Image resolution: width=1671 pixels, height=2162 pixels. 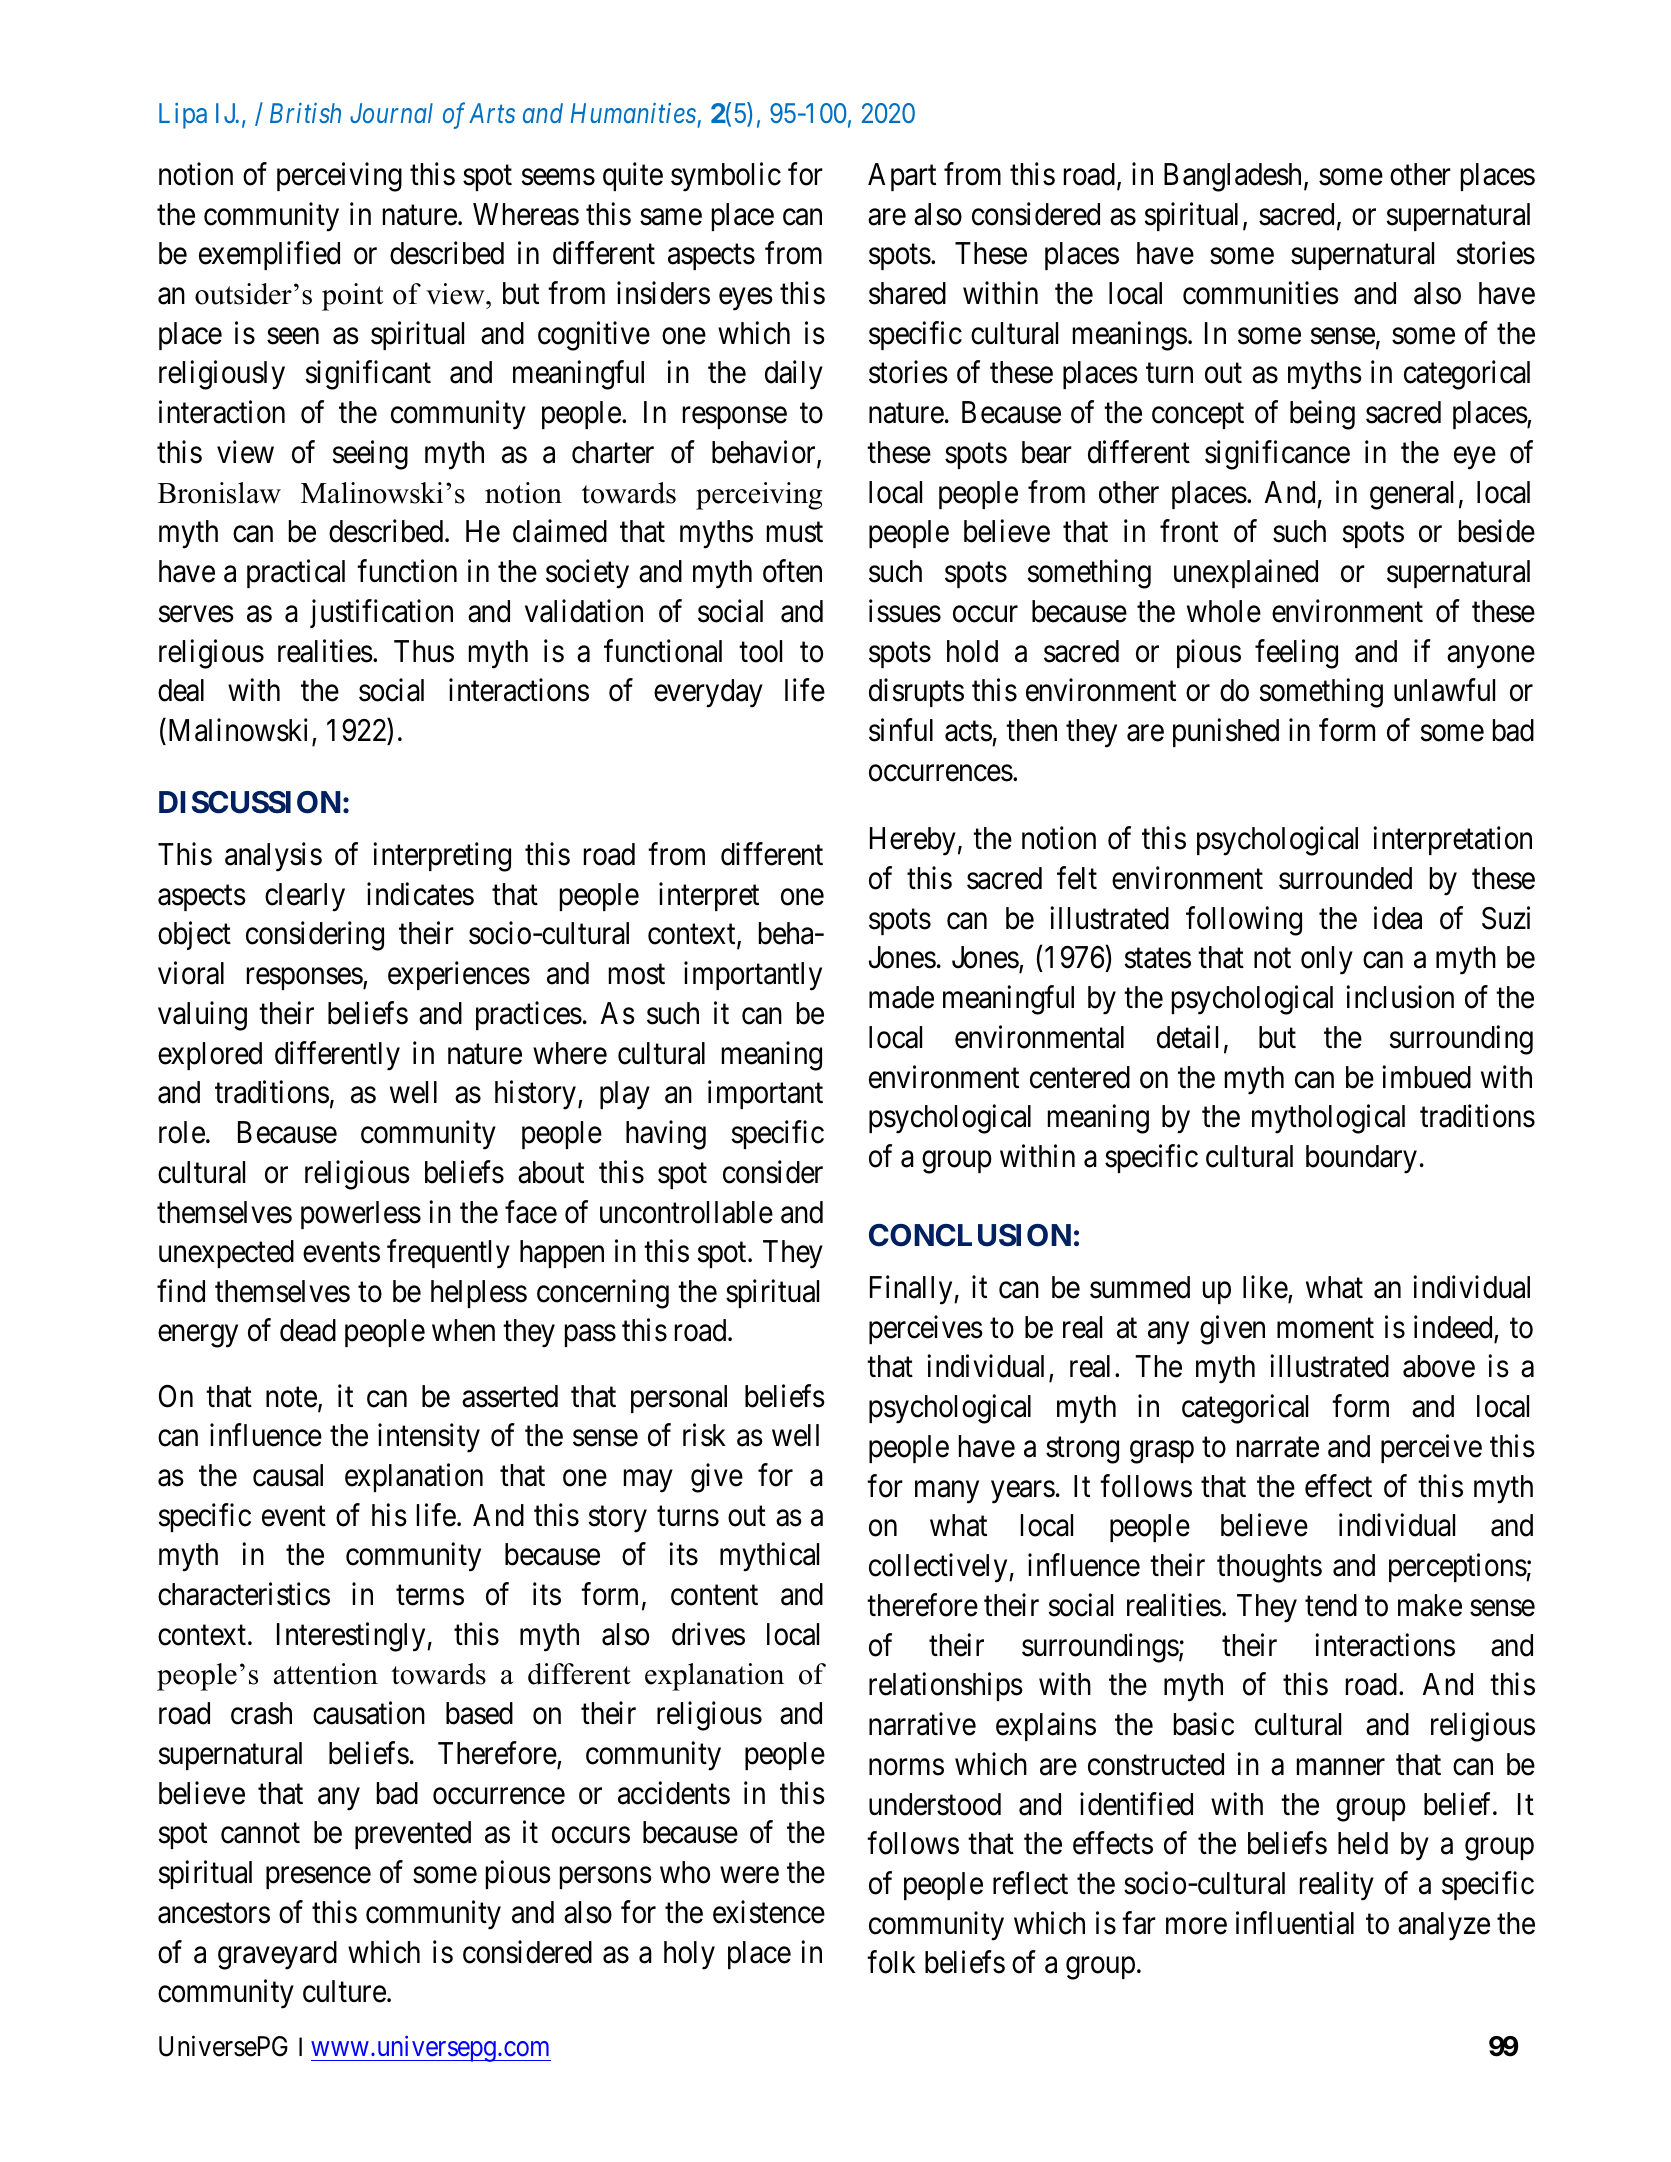 What do you see at coordinates (277, 1955) in the screenshot?
I see `graveyard` at bounding box center [277, 1955].
